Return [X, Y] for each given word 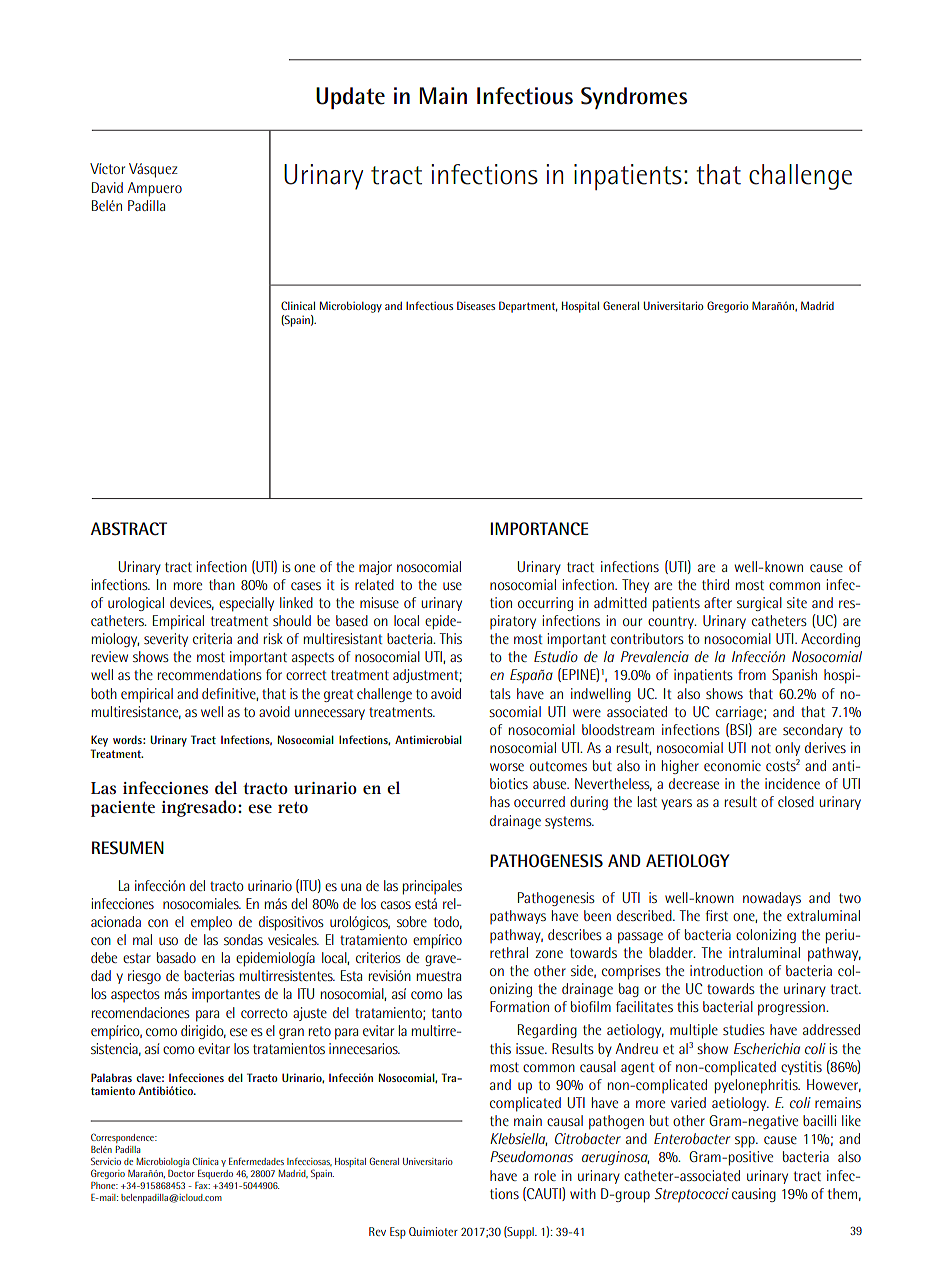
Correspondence [123, 1138]
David [107, 187]
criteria [212, 638]
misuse [379, 602]
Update [350, 98]
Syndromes [634, 98]
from [752, 674]
